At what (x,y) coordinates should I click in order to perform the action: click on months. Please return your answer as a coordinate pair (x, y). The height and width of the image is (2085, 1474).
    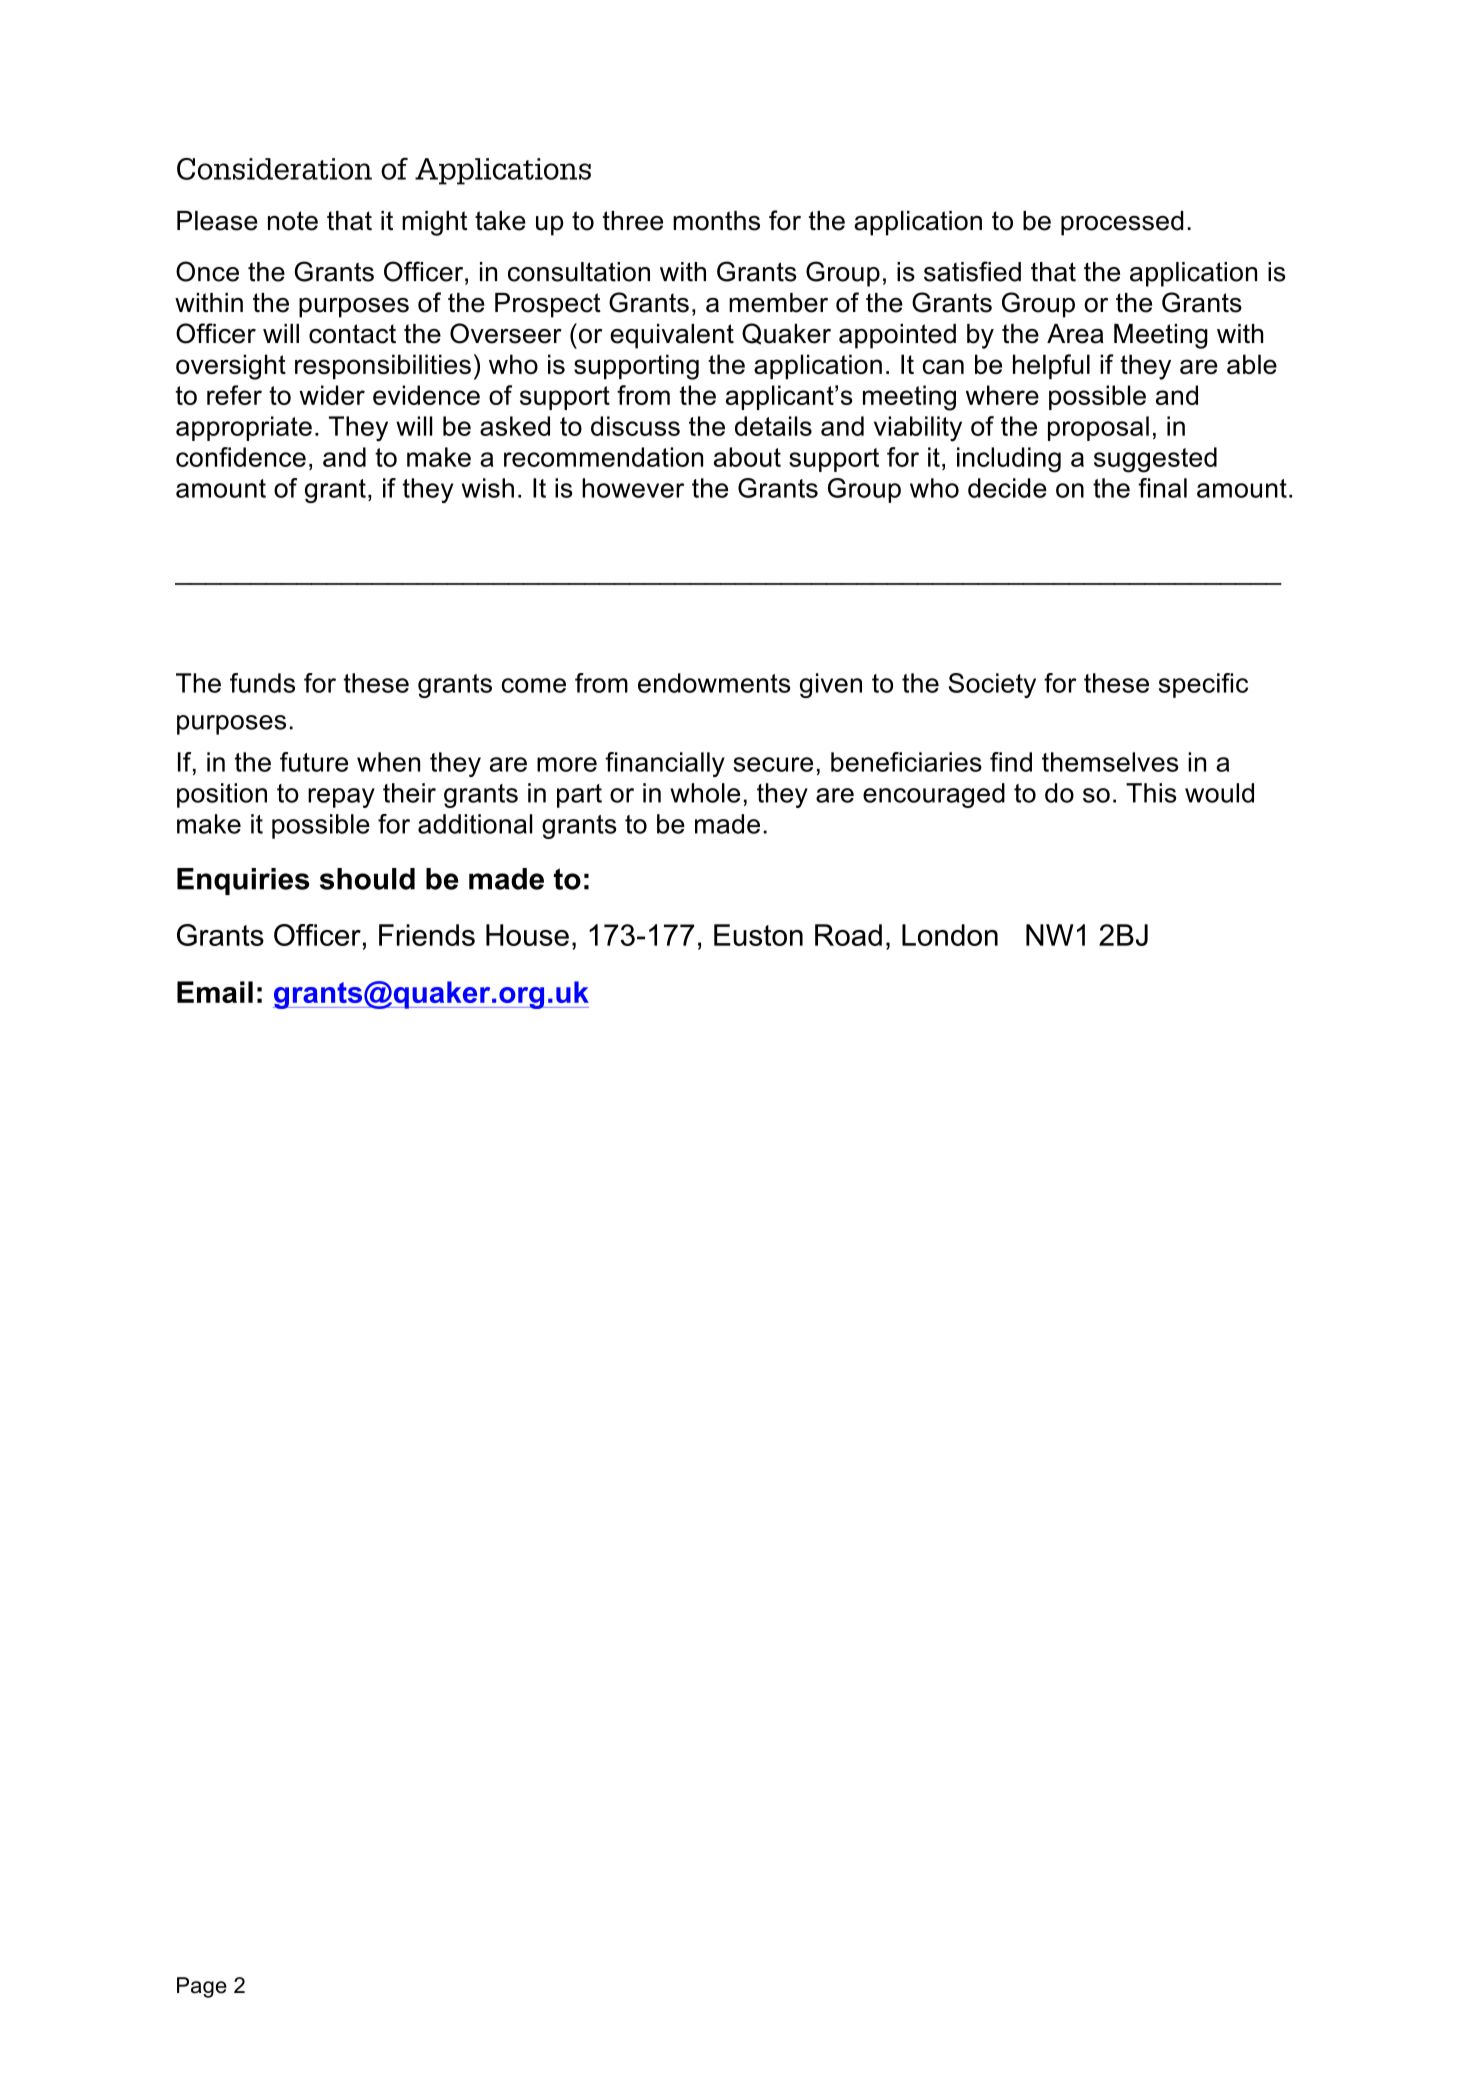
    Looking at the image, I should click on (716, 221).
